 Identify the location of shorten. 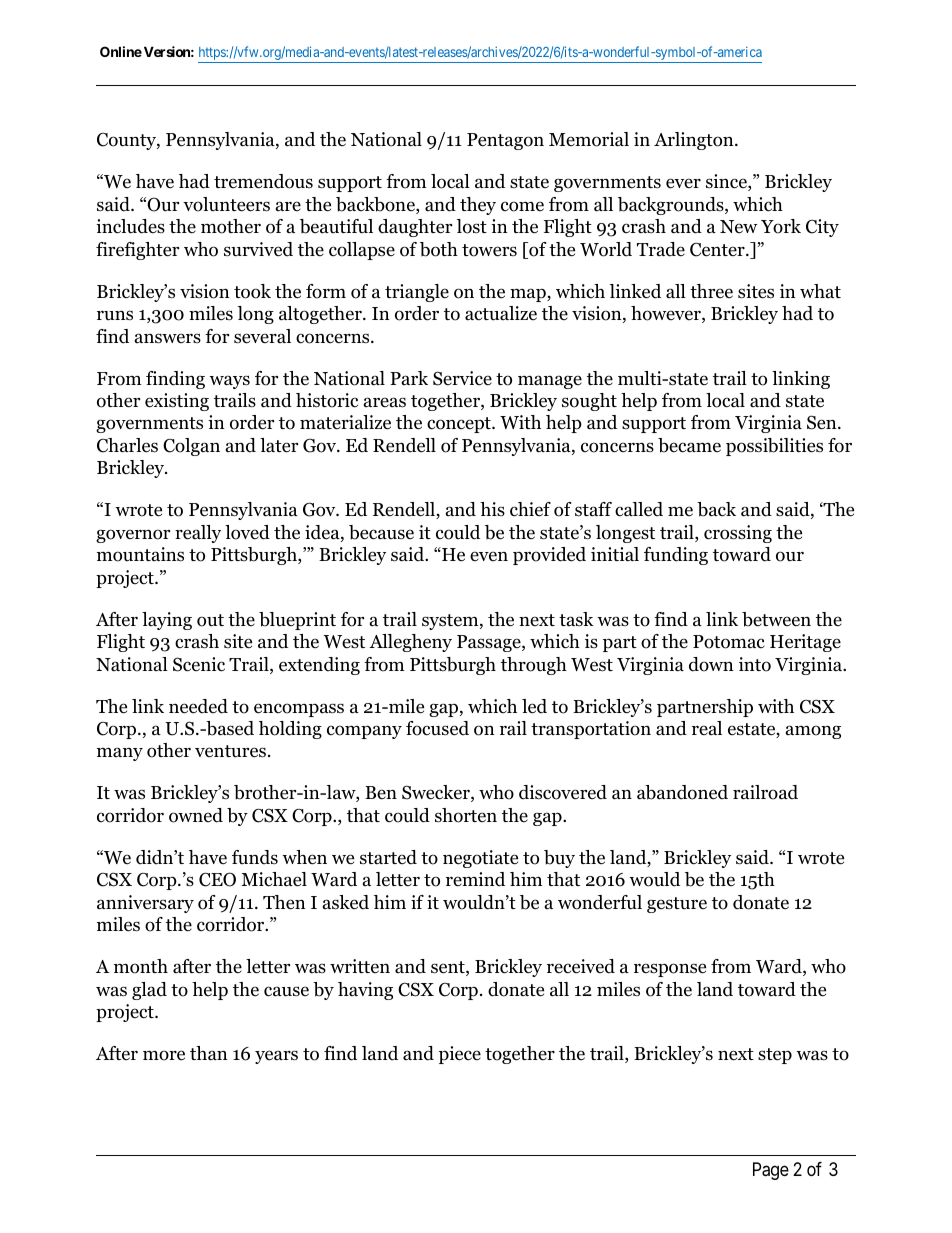
(466, 815).
